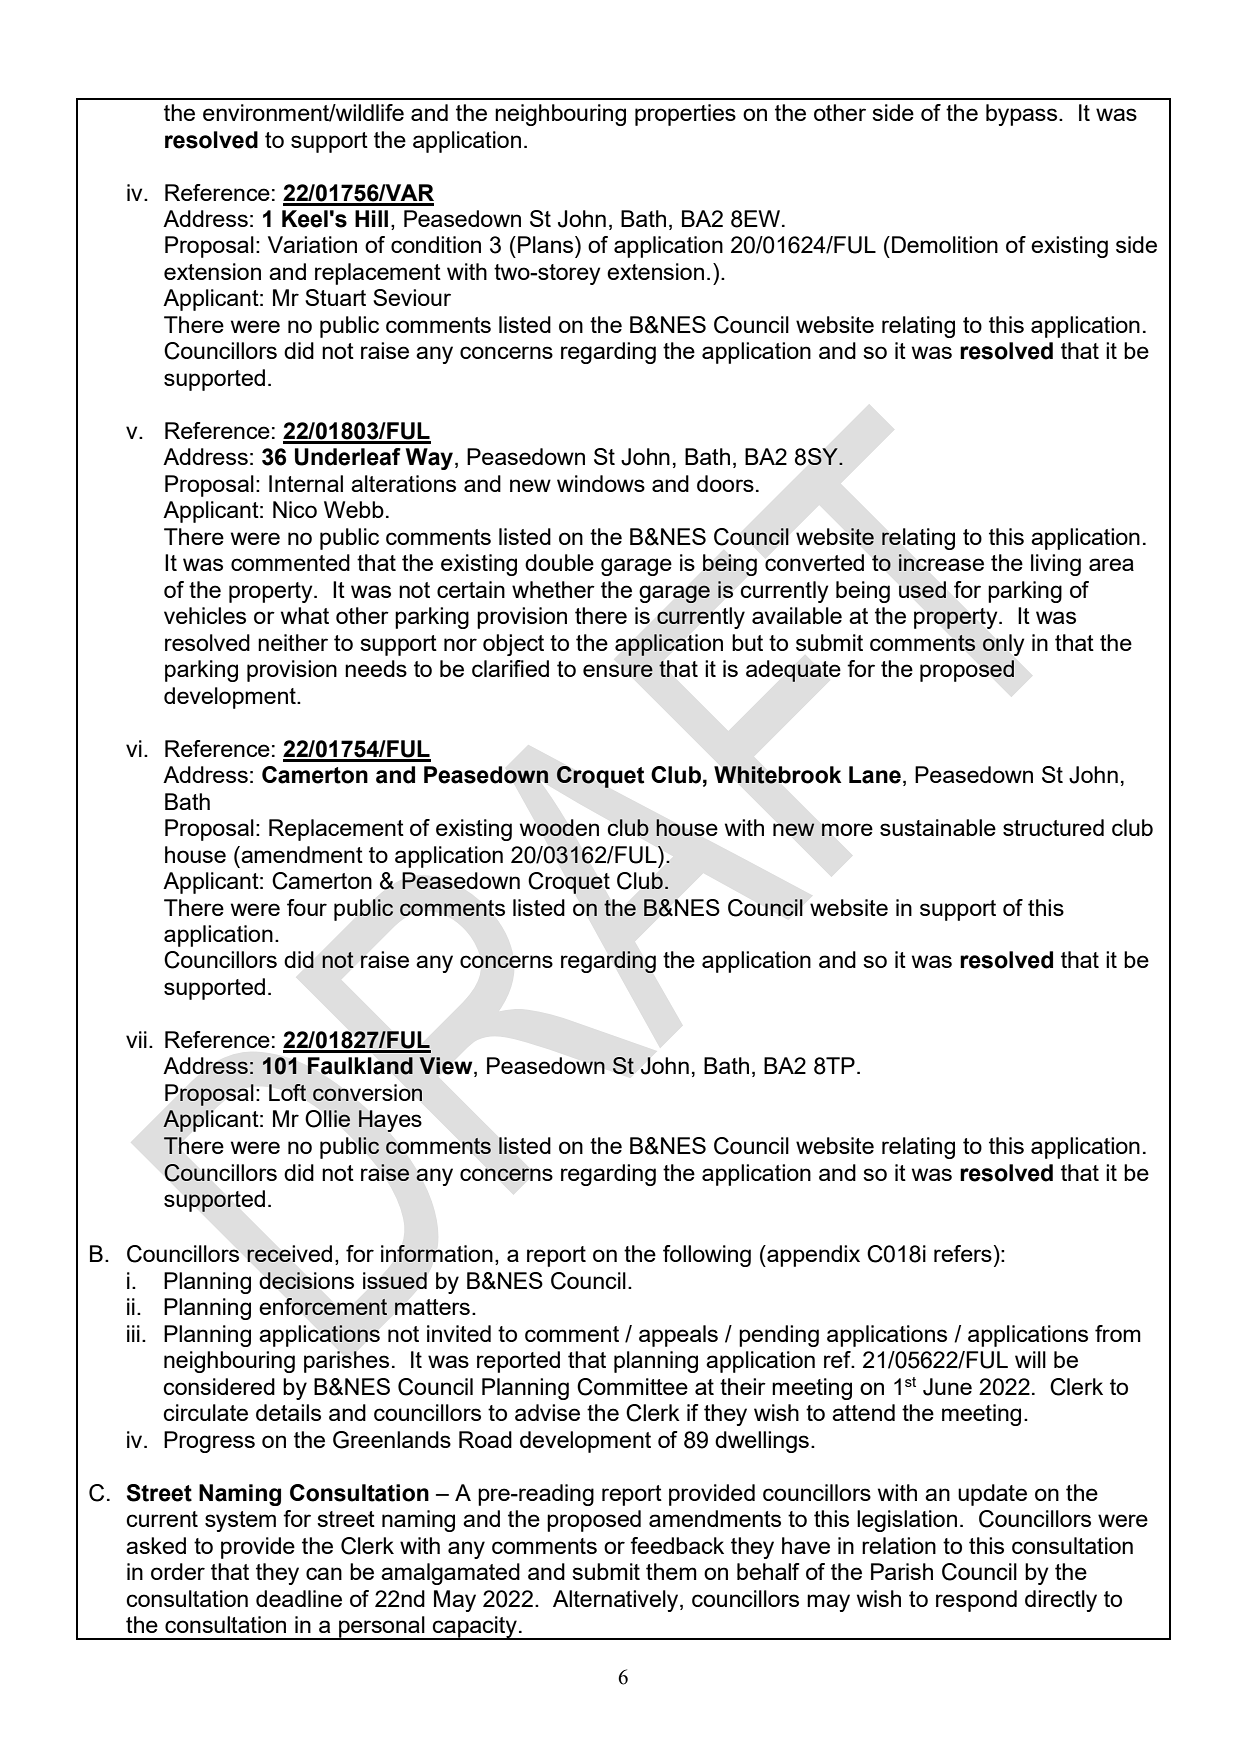 This image has height=1763, width=1247. What do you see at coordinates (685, 115) in the image?
I see `properties` at bounding box center [685, 115].
